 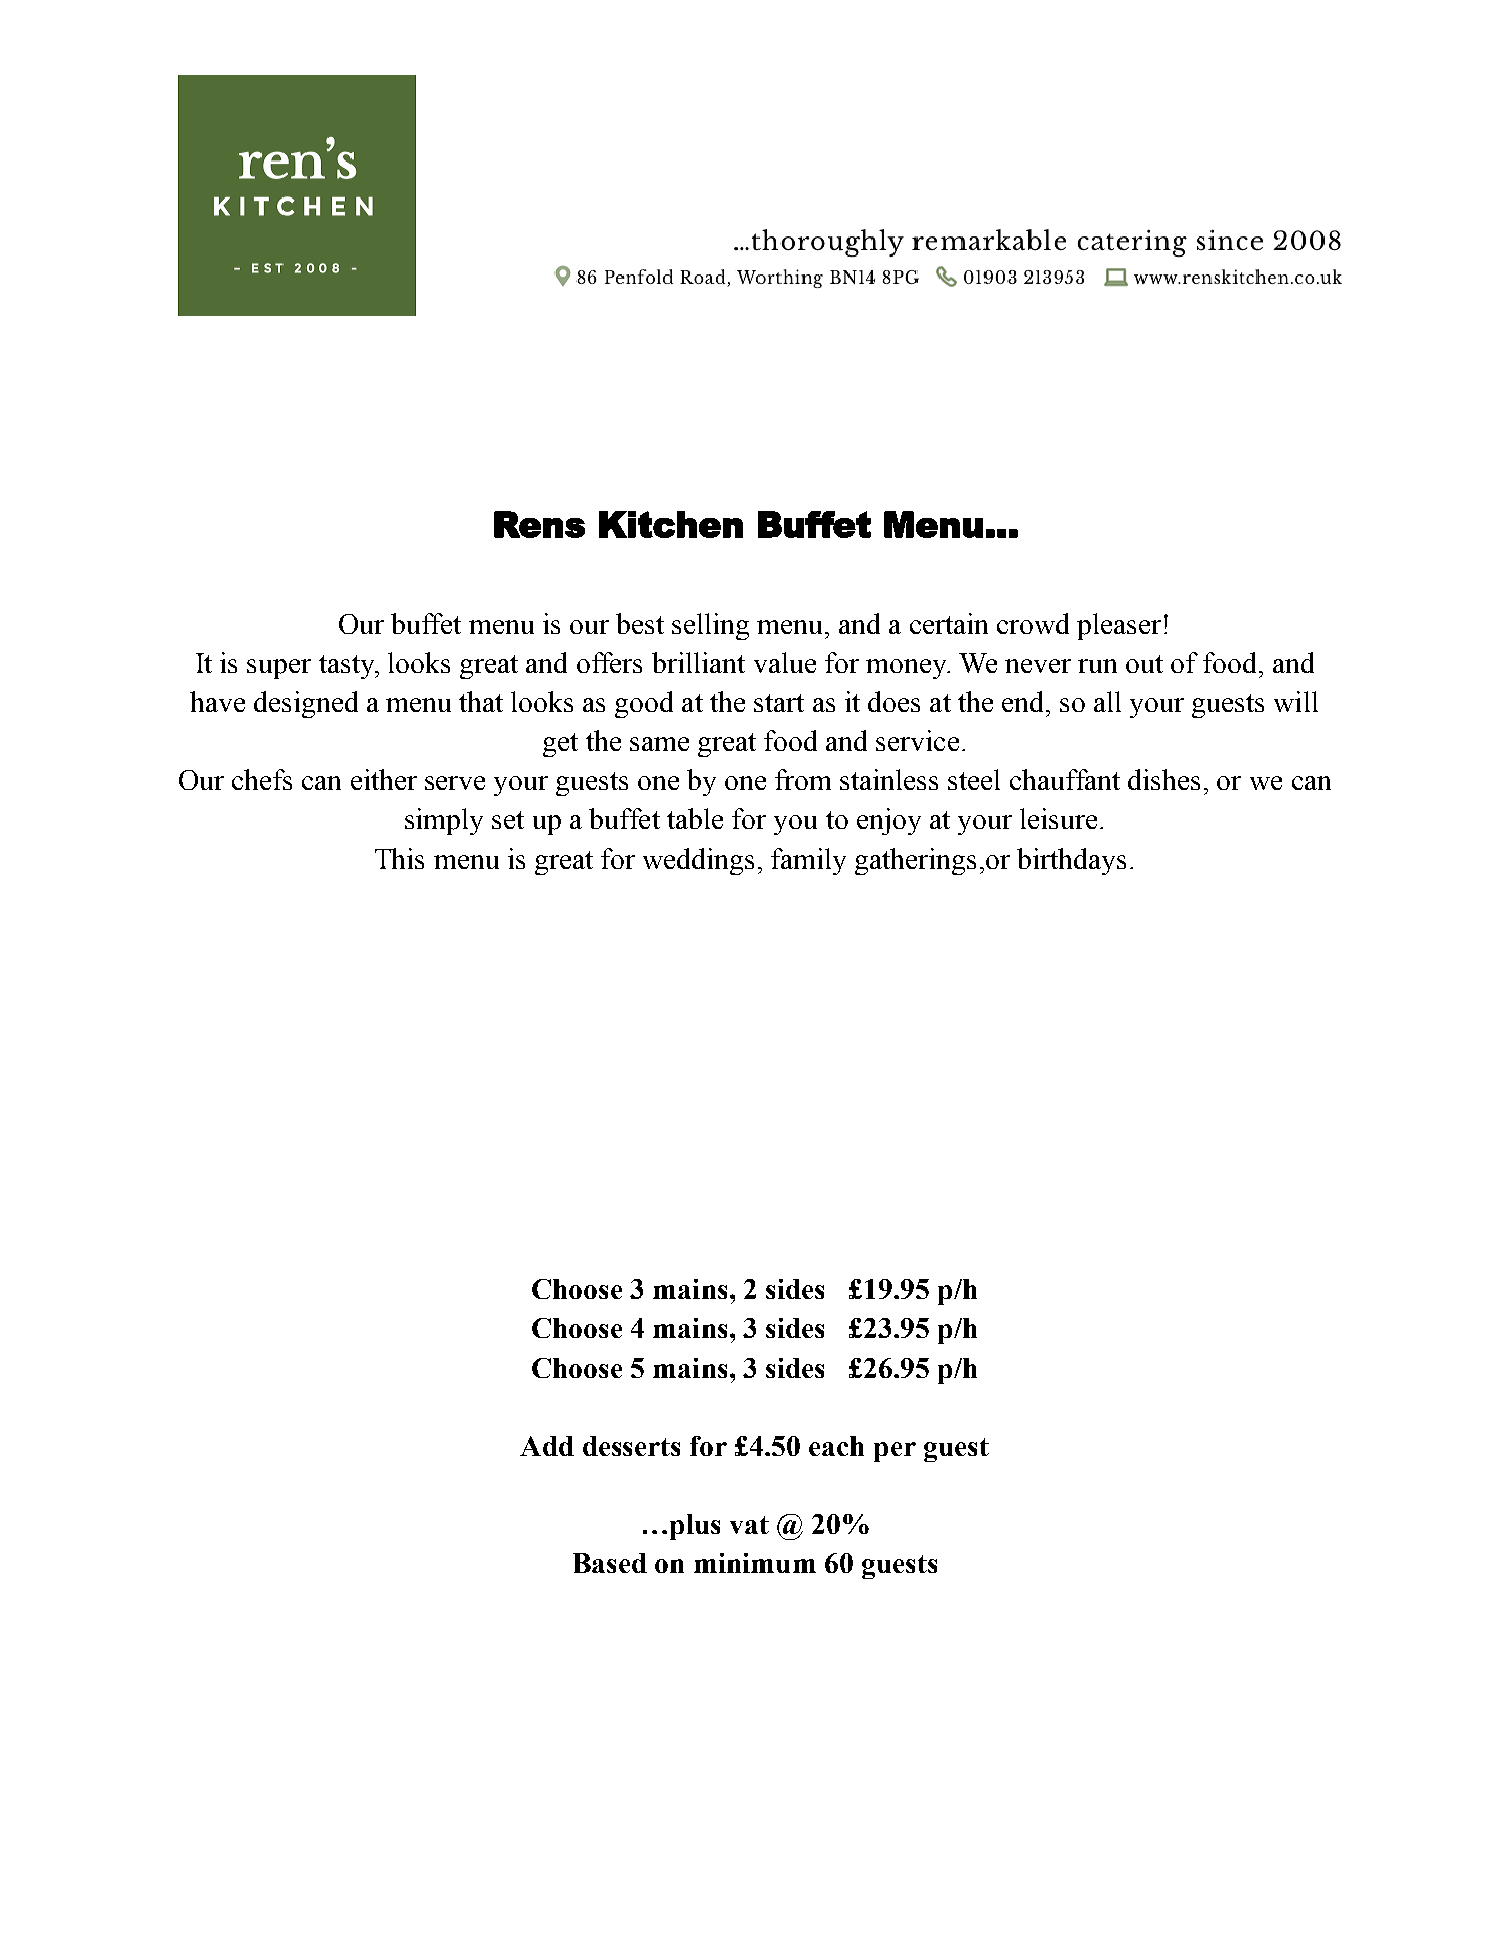 I want to click on Kitchen, so click(x=671, y=524).
